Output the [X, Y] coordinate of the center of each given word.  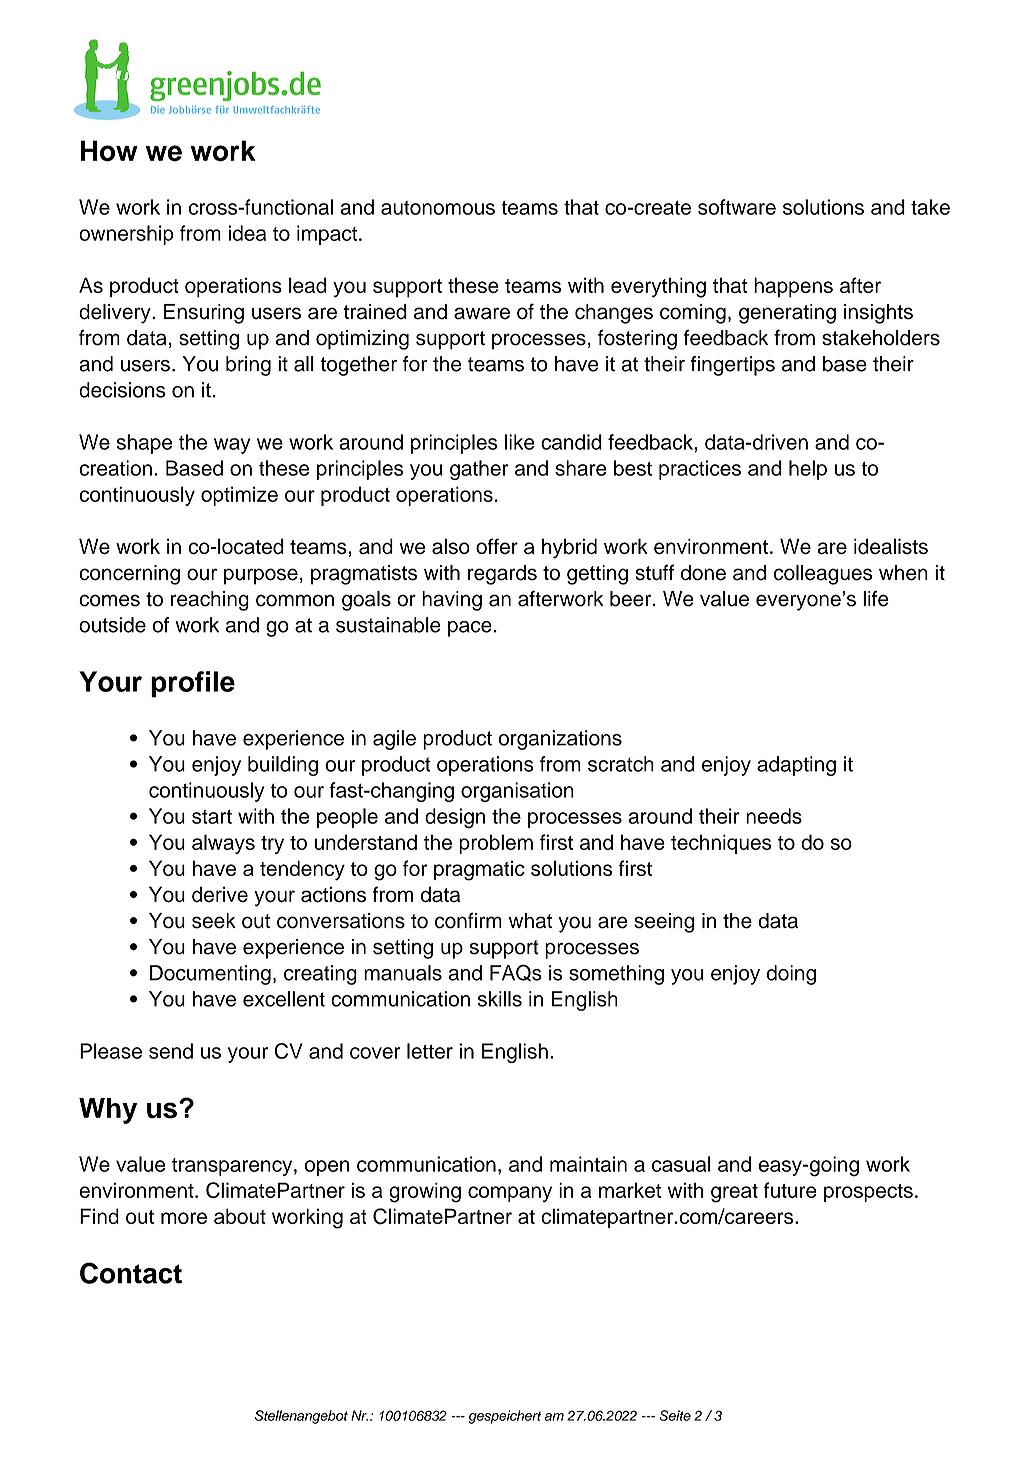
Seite [675, 1415]
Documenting [210, 975]
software [737, 207]
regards [502, 575]
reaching [210, 601]
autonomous [438, 208]
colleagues [823, 575]
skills [500, 999]
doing [791, 975]
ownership [126, 235]
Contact [131, 1273]
